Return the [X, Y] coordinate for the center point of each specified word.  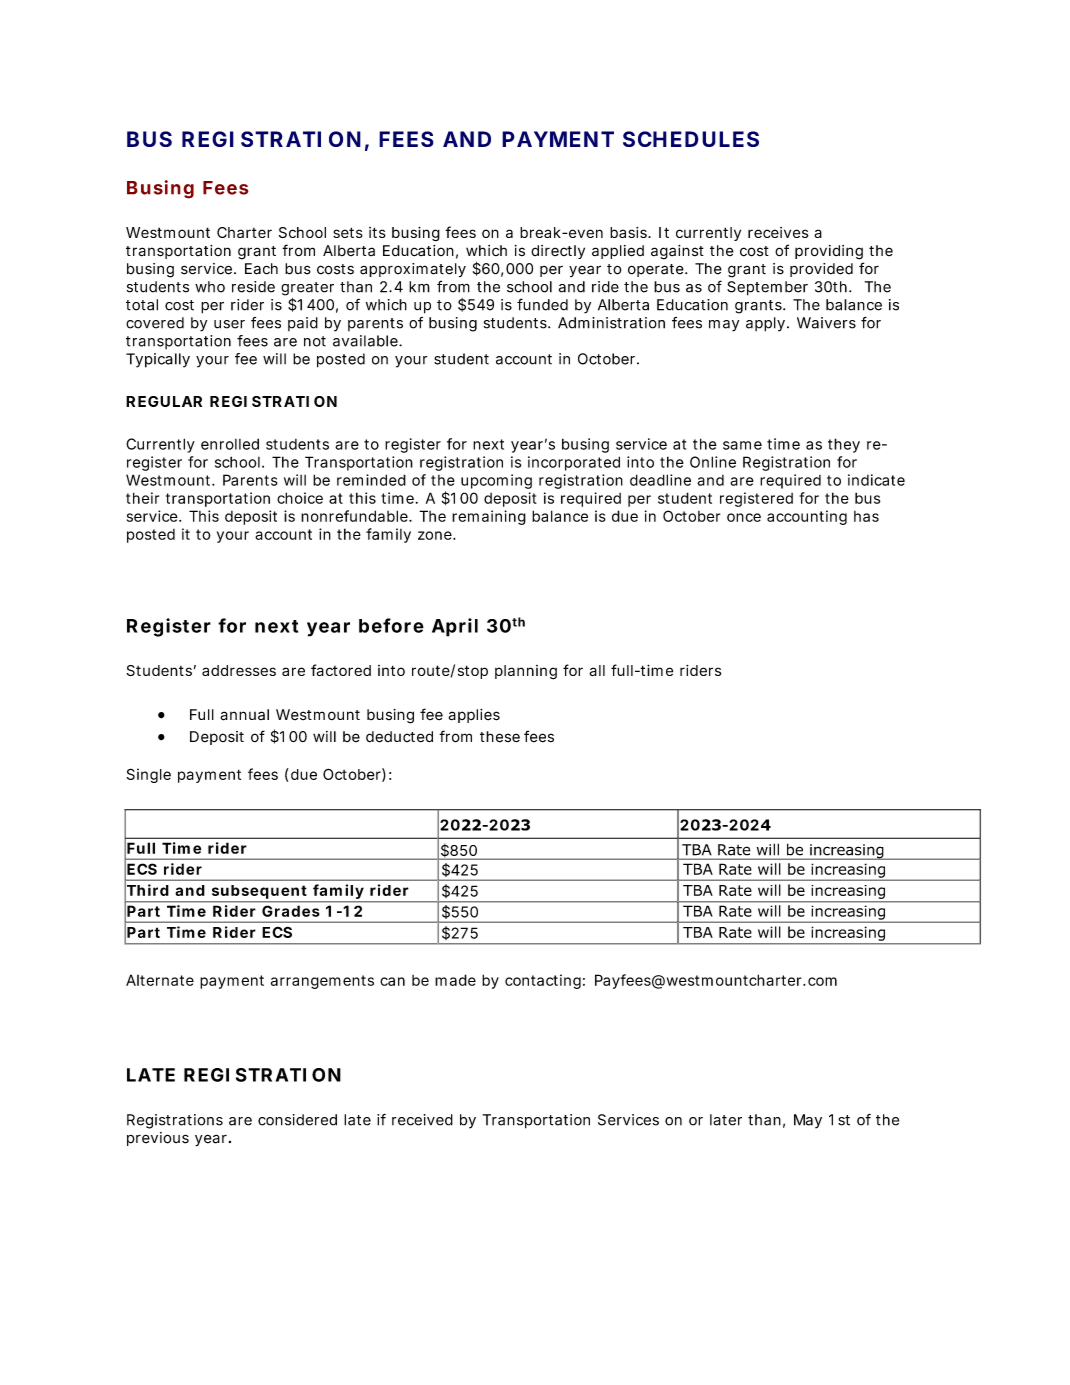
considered [297, 1120]
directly [558, 252]
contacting [543, 981]
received [422, 1120]
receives [778, 232]
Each [261, 269]
